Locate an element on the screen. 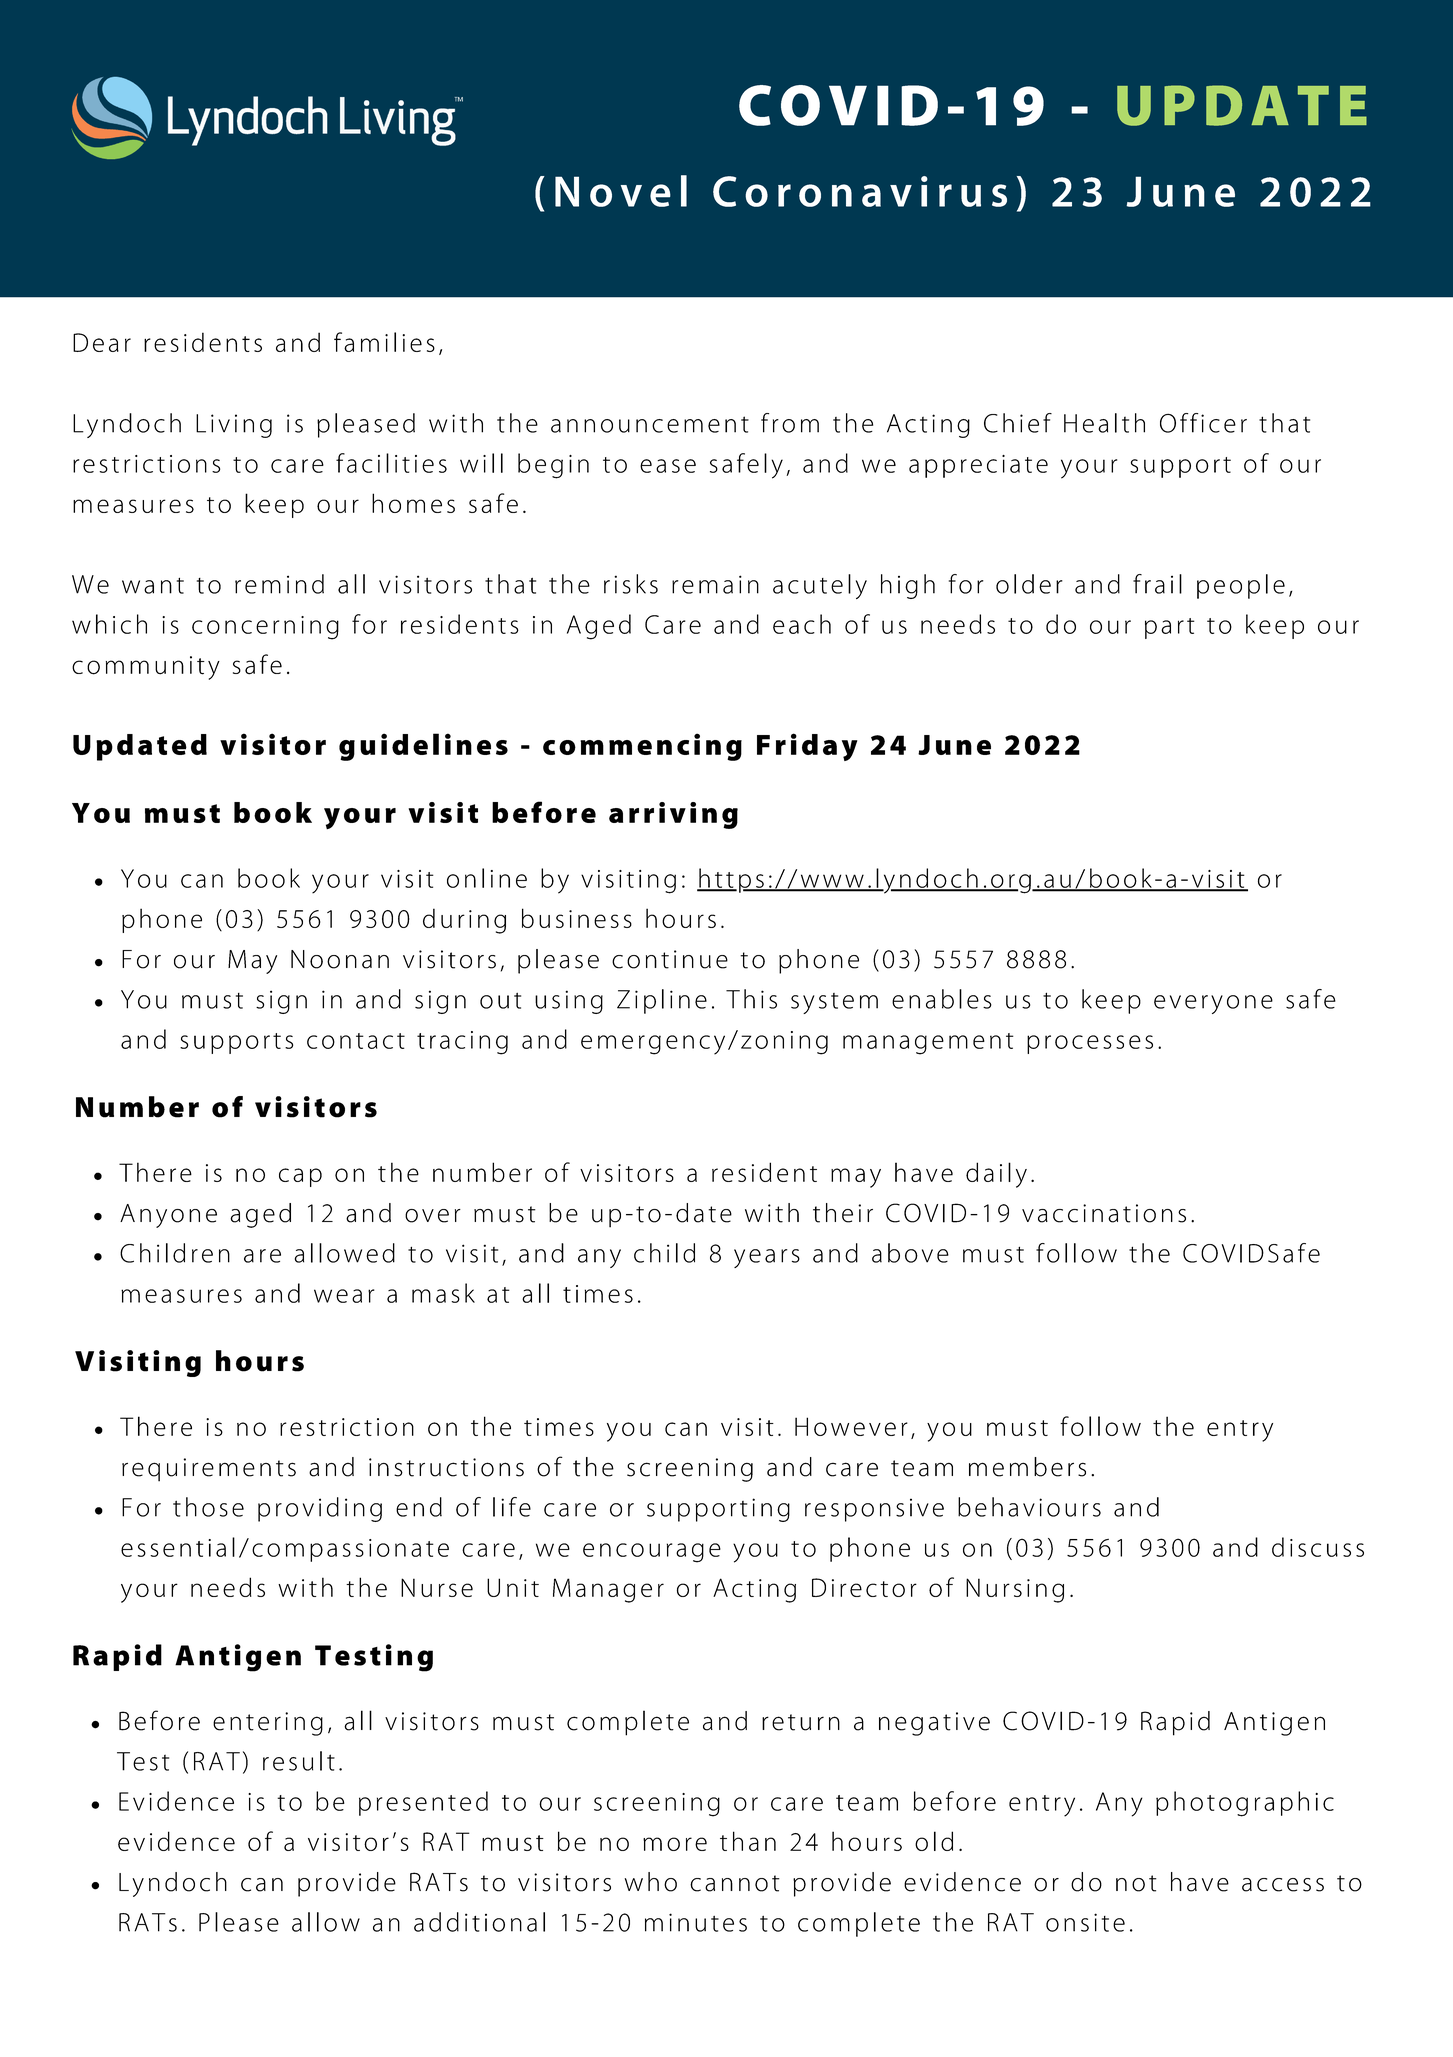 Image resolution: width=1453 pixels, height=2057 pixels. continue is located at coordinates (670, 959).
